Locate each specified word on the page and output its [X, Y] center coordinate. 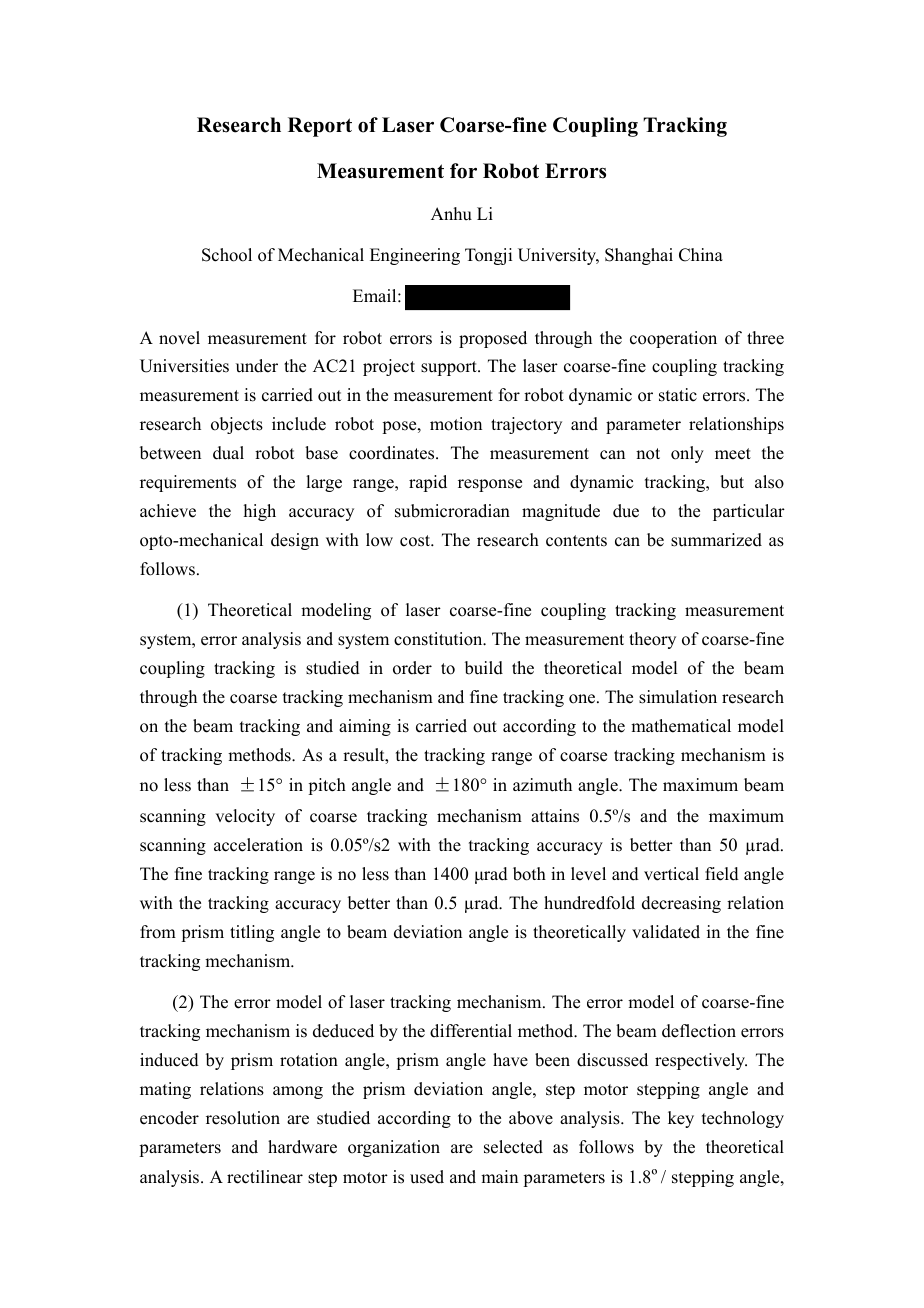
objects [237, 425]
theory [652, 640]
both [529, 874]
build [484, 668]
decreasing [681, 904]
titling [252, 933]
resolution [243, 1118]
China [701, 255]
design [295, 541]
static [678, 395]
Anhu [451, 214]
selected [513, 1147]
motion [456, 424]
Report [320, 127]
